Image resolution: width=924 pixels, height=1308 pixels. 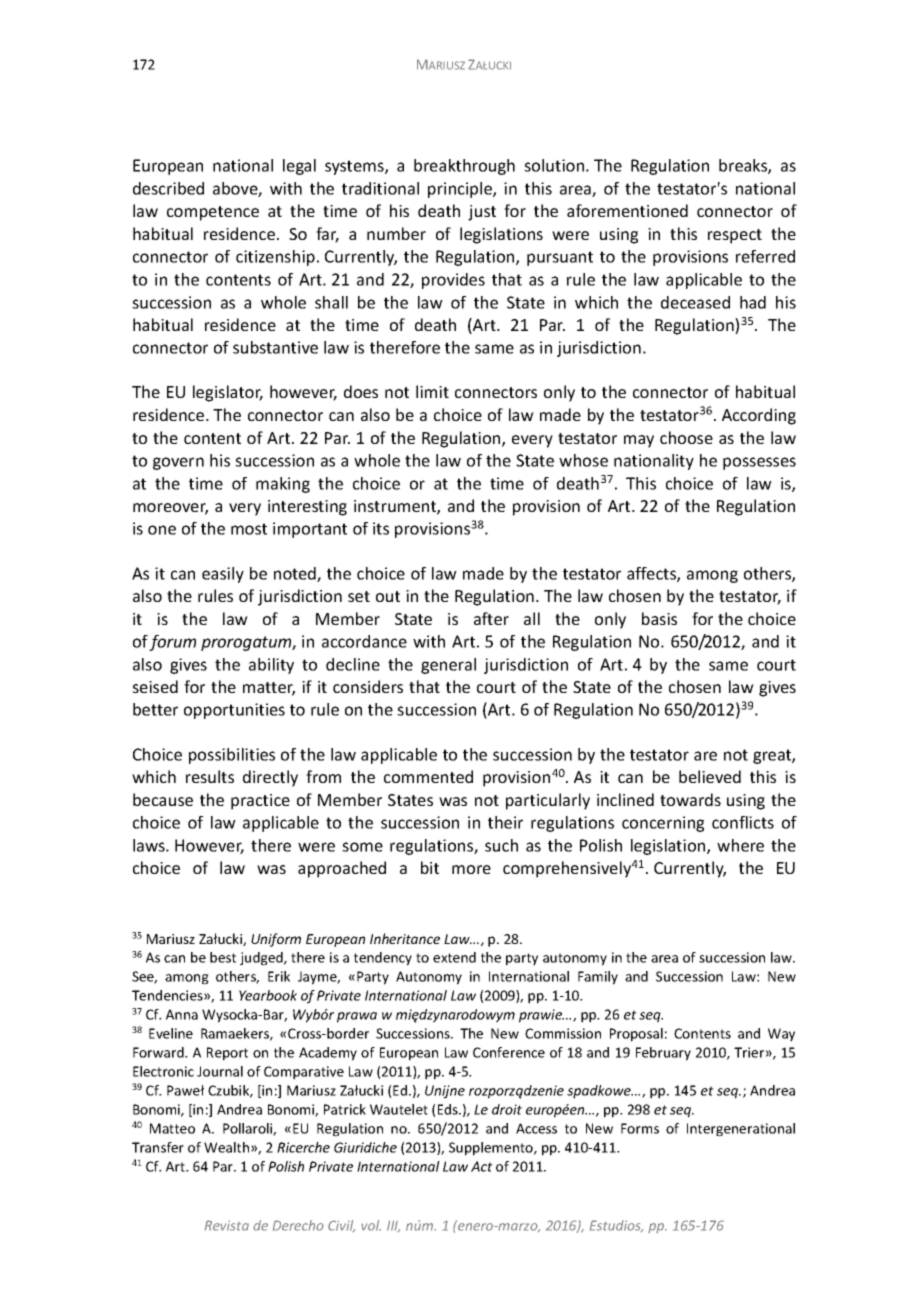 I want to click on Revista, so click(x=227, y=1225).
